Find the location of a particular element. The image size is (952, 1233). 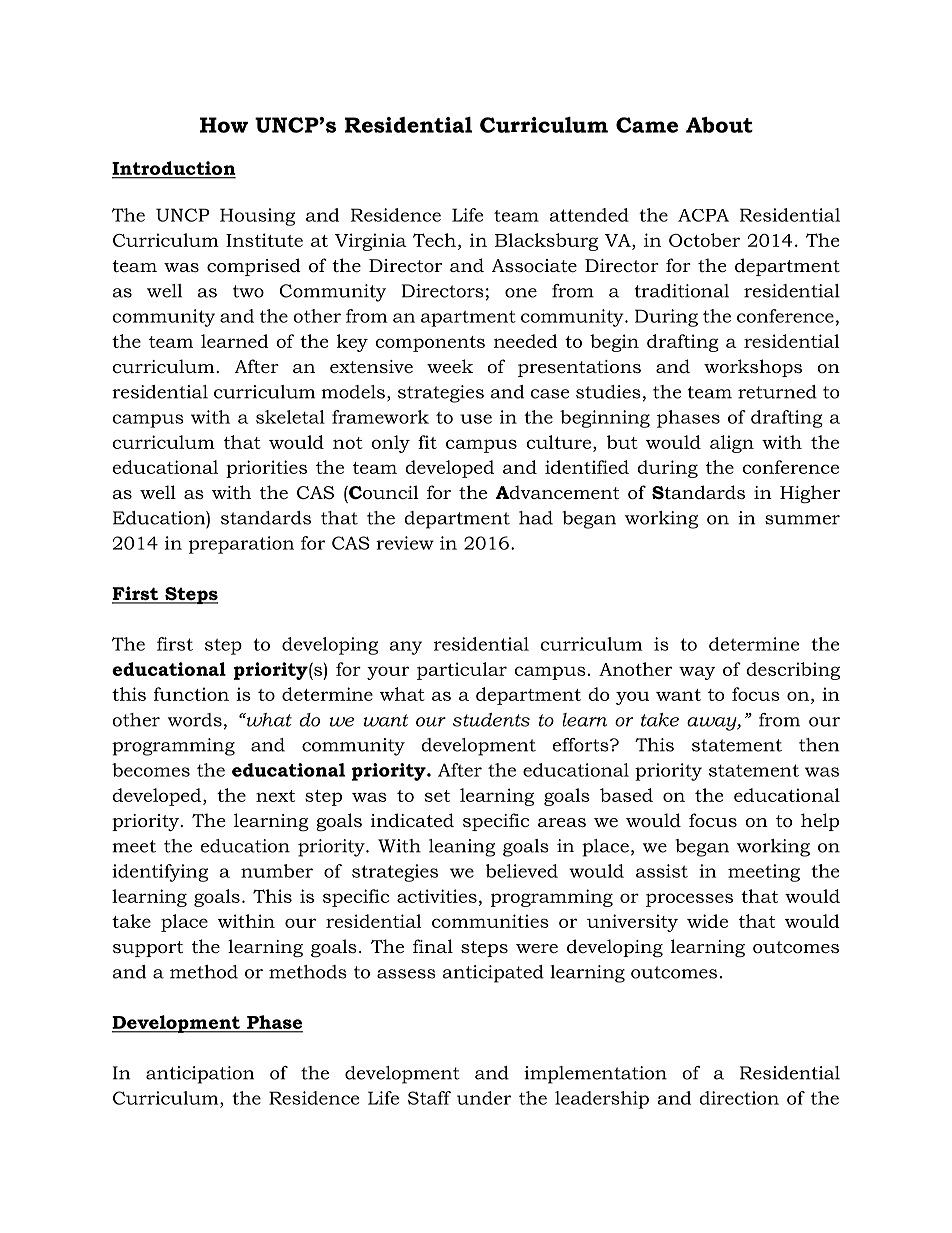

About is located at coordinates (719, 125).
